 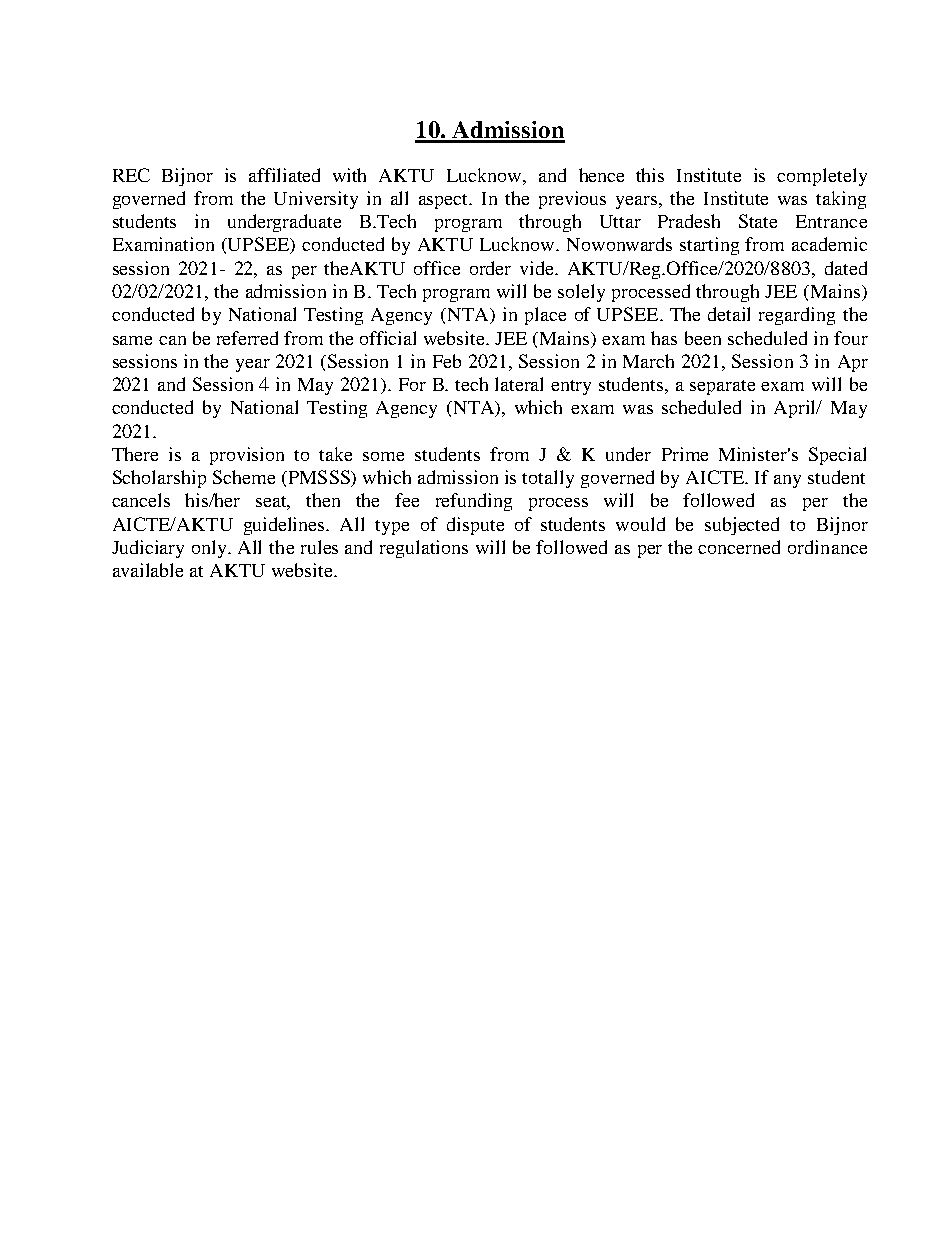 I want to click on aspect, so click(x=445, y=201).
